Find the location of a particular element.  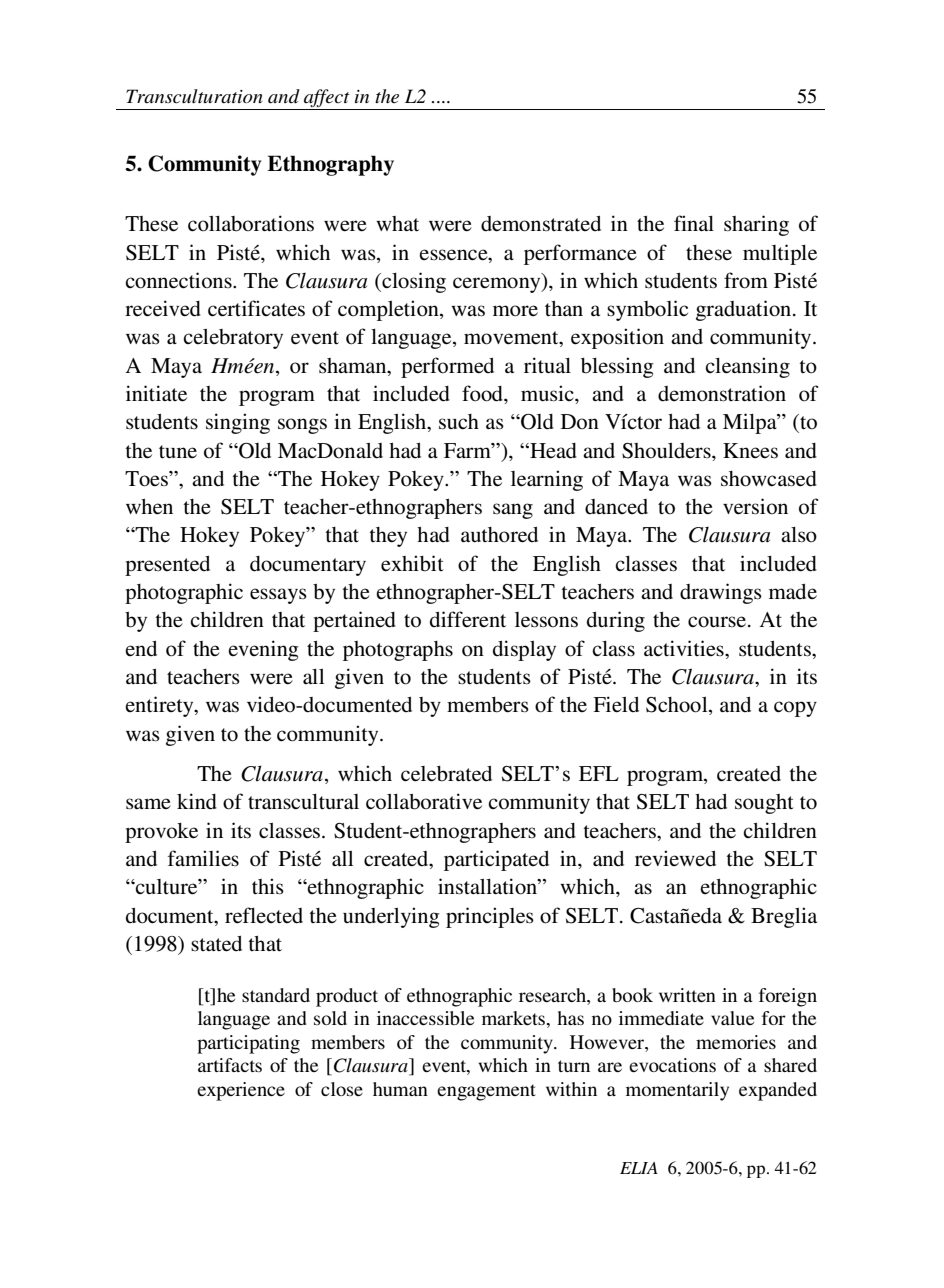

affect is located at coordinates (327, 99).
